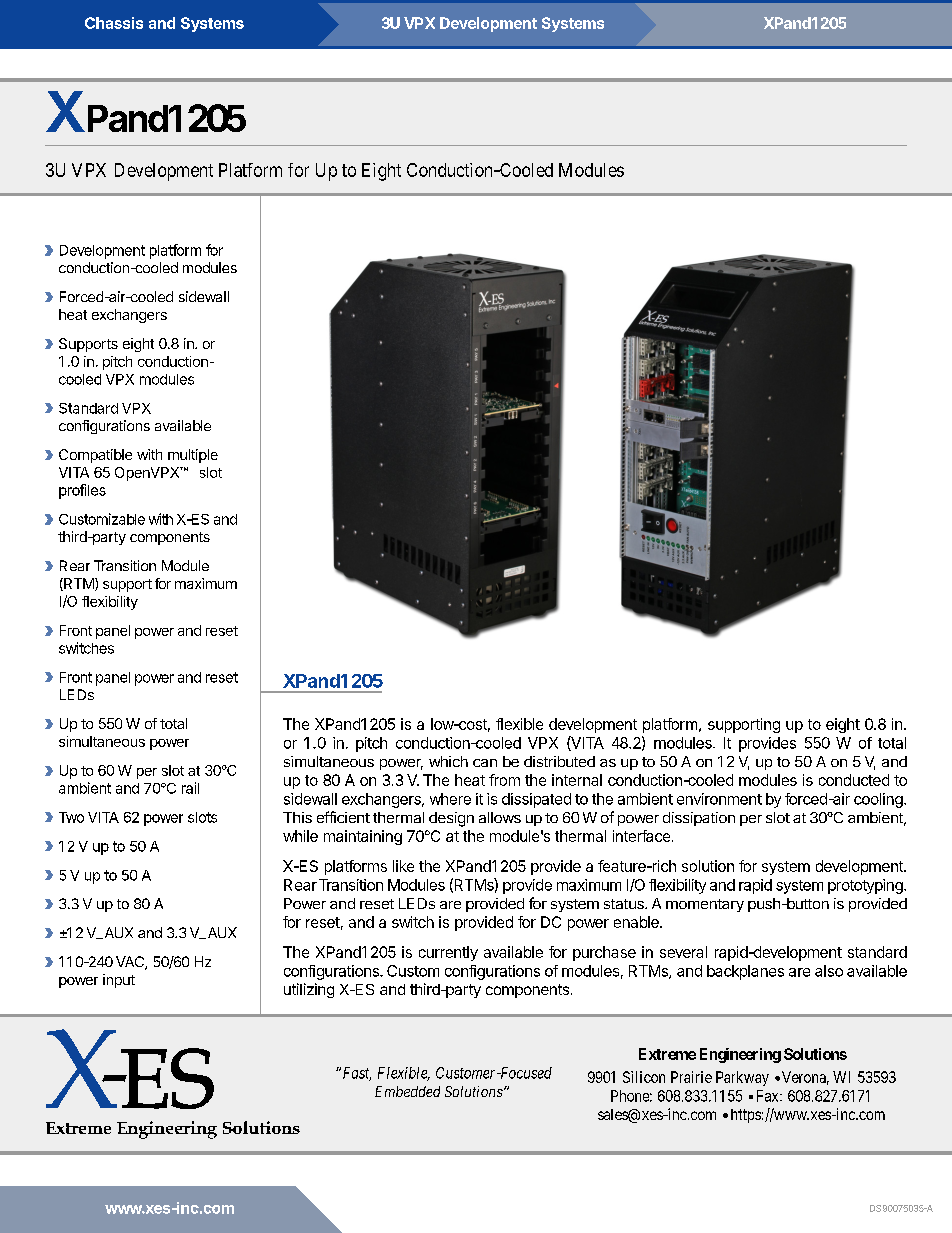 Image resolution: width=952 pixels, height=1233 pixels. What do you see at coordinates (719, 799) in the screenshot?
I see `environment` at bounding box center [719, 799].
